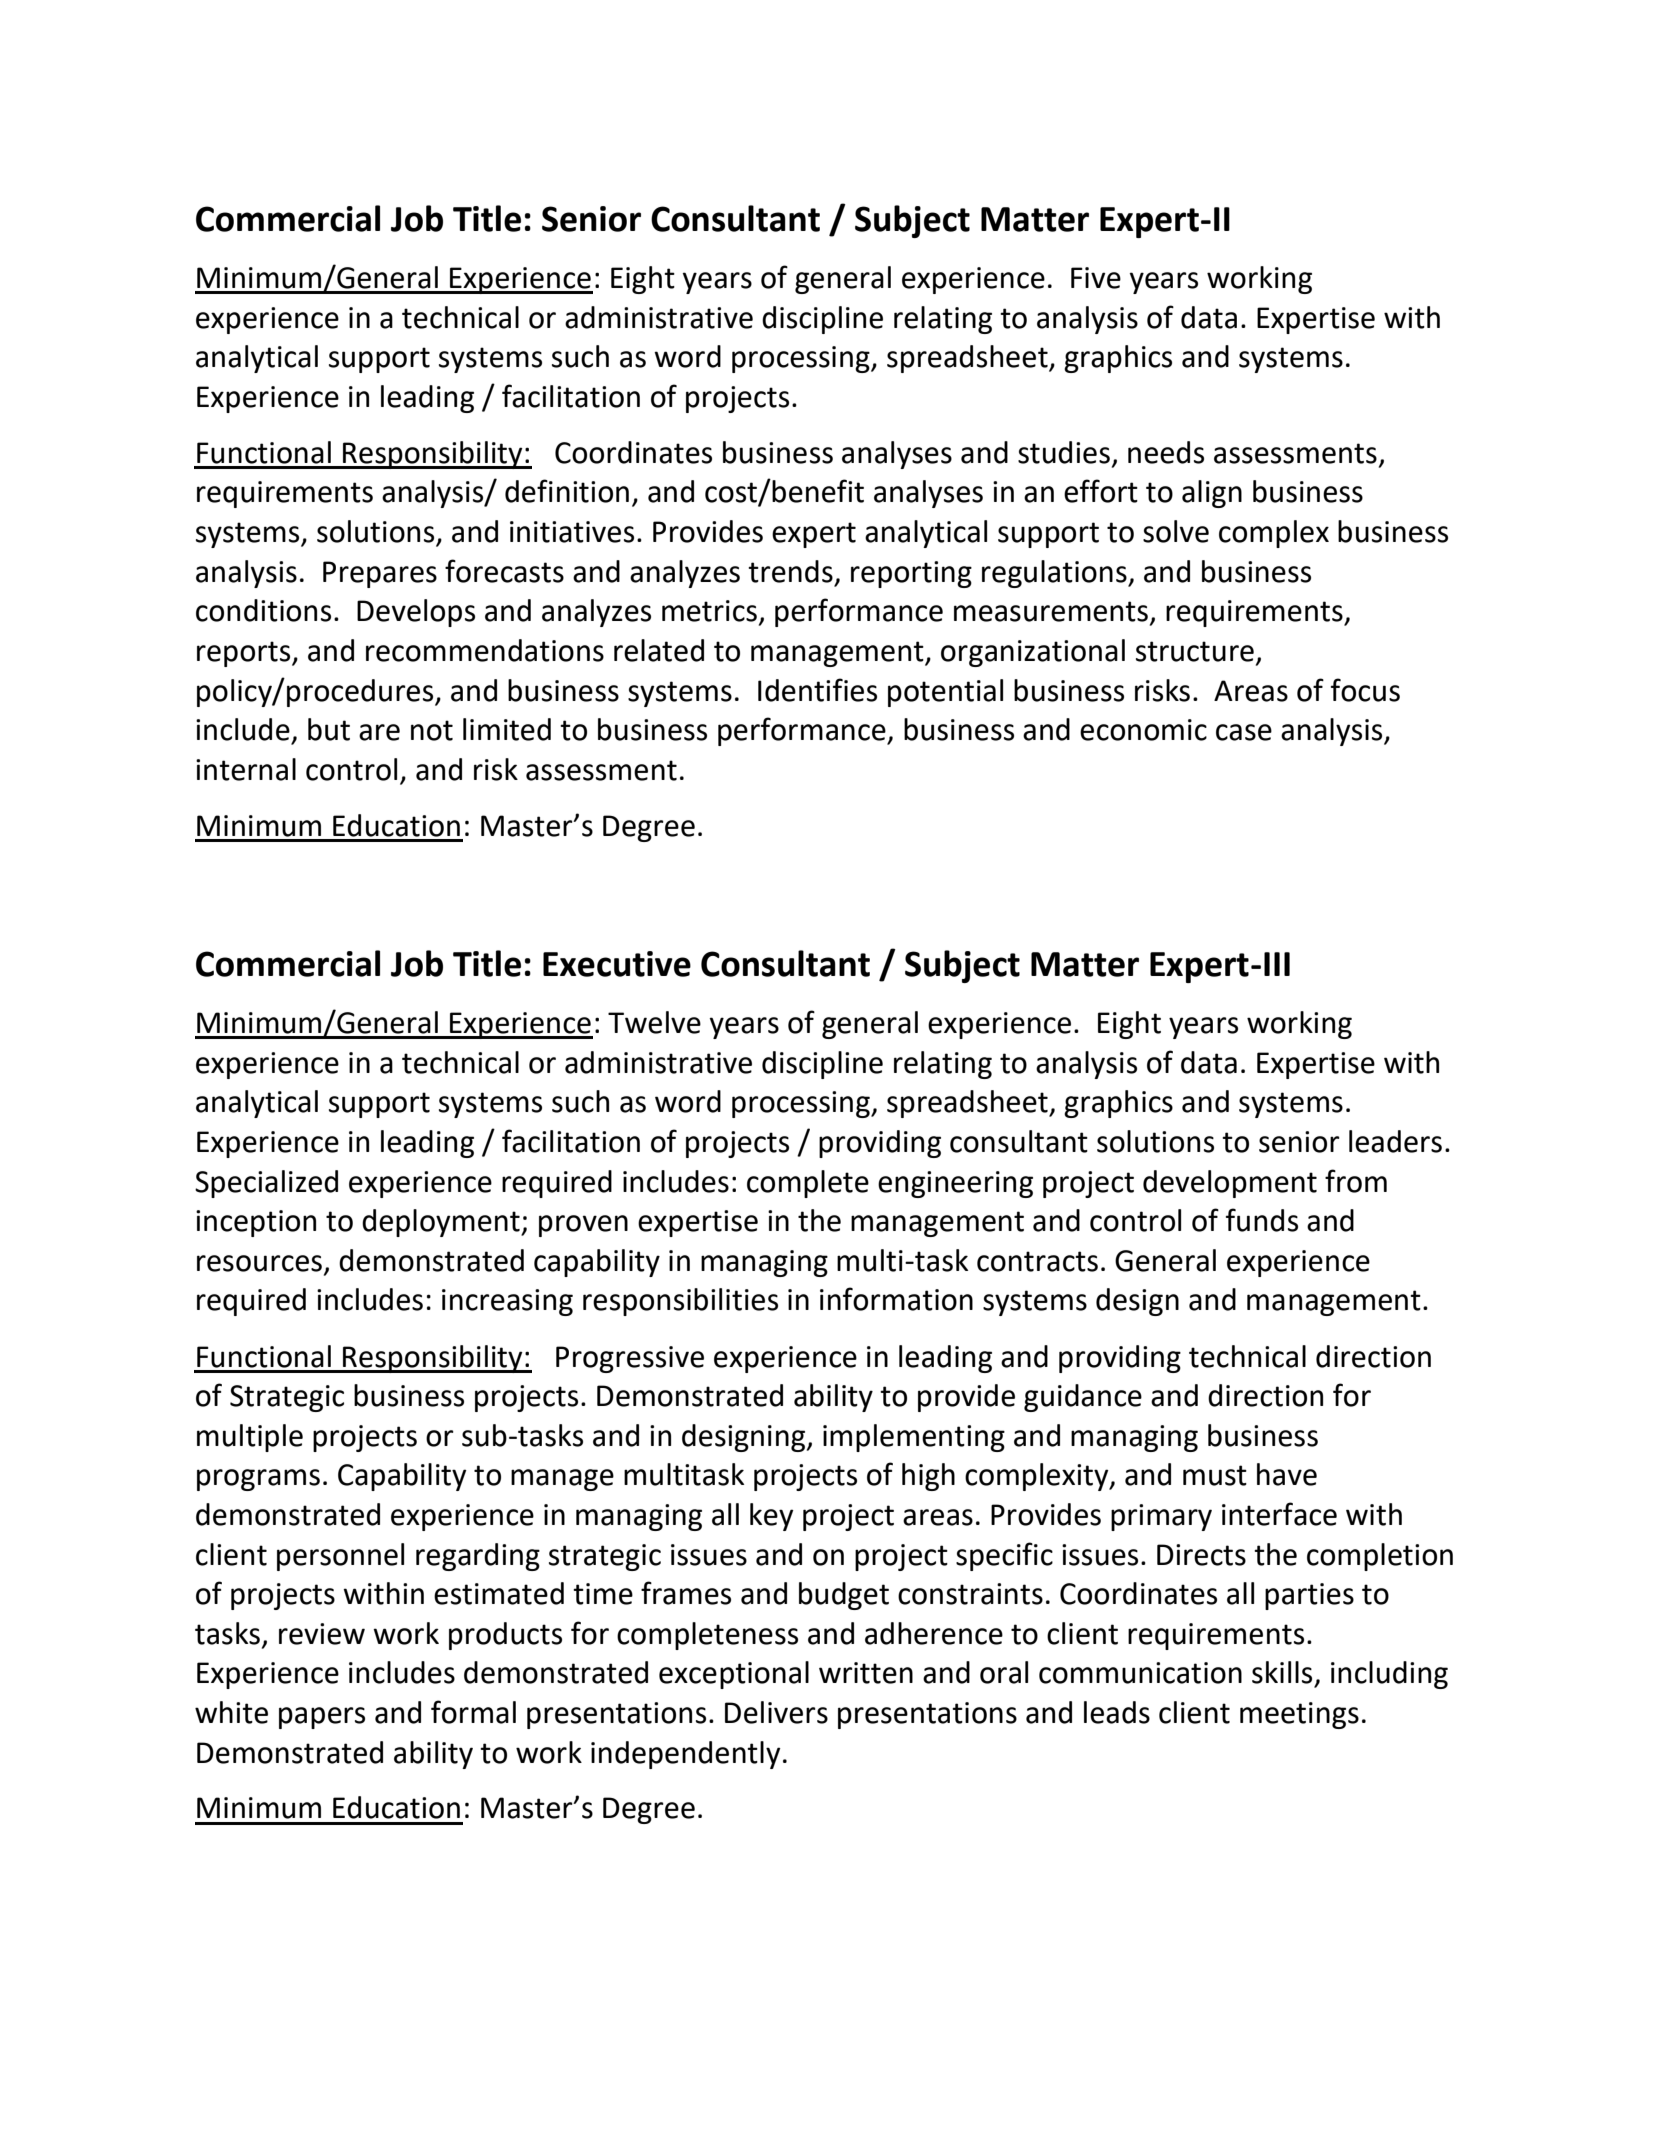  Describe the element at coordinates (1244, 732) in the document. I see `case` at that location.
